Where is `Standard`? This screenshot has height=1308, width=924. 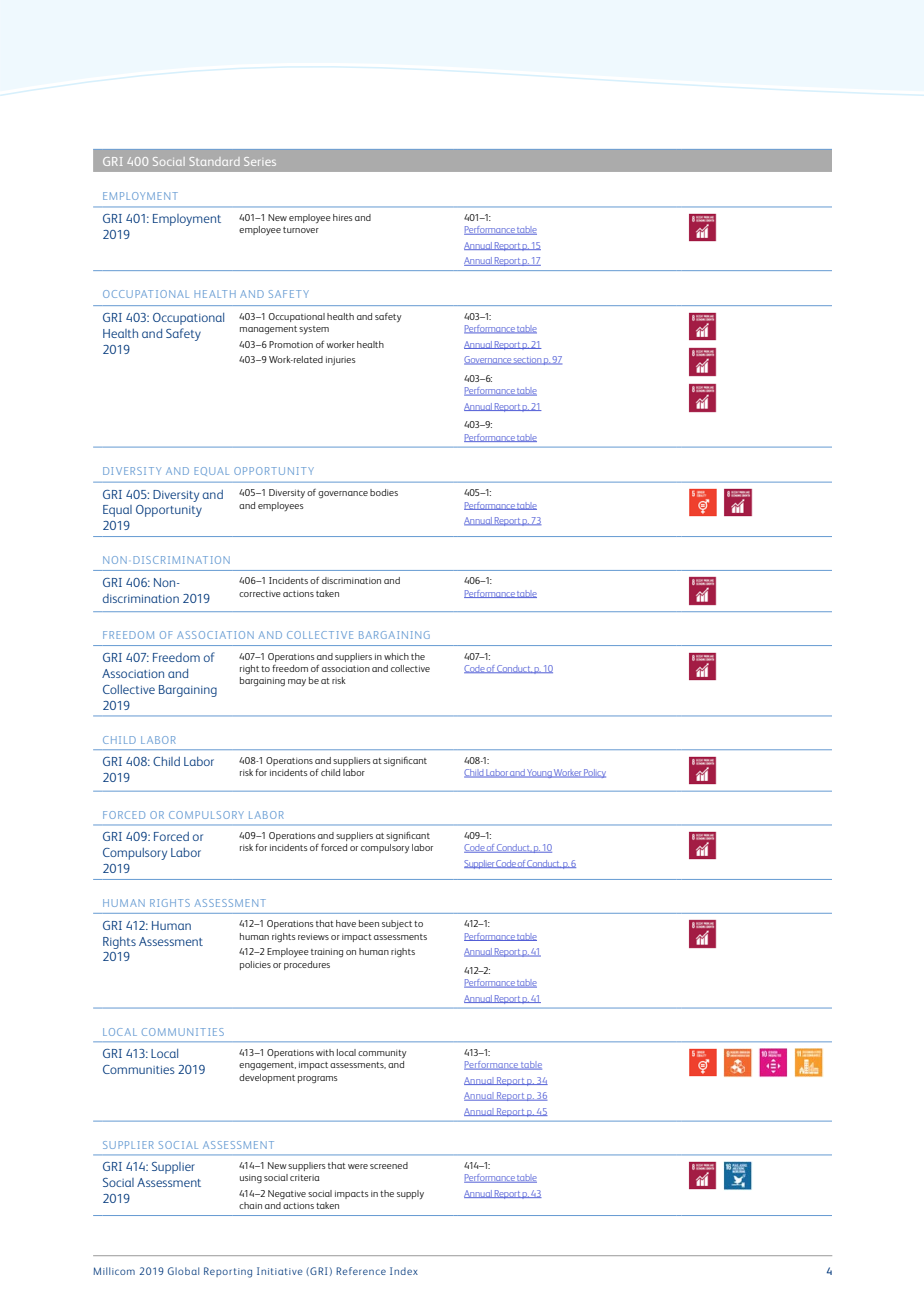 Standard is located at coordinates (214, 161).
